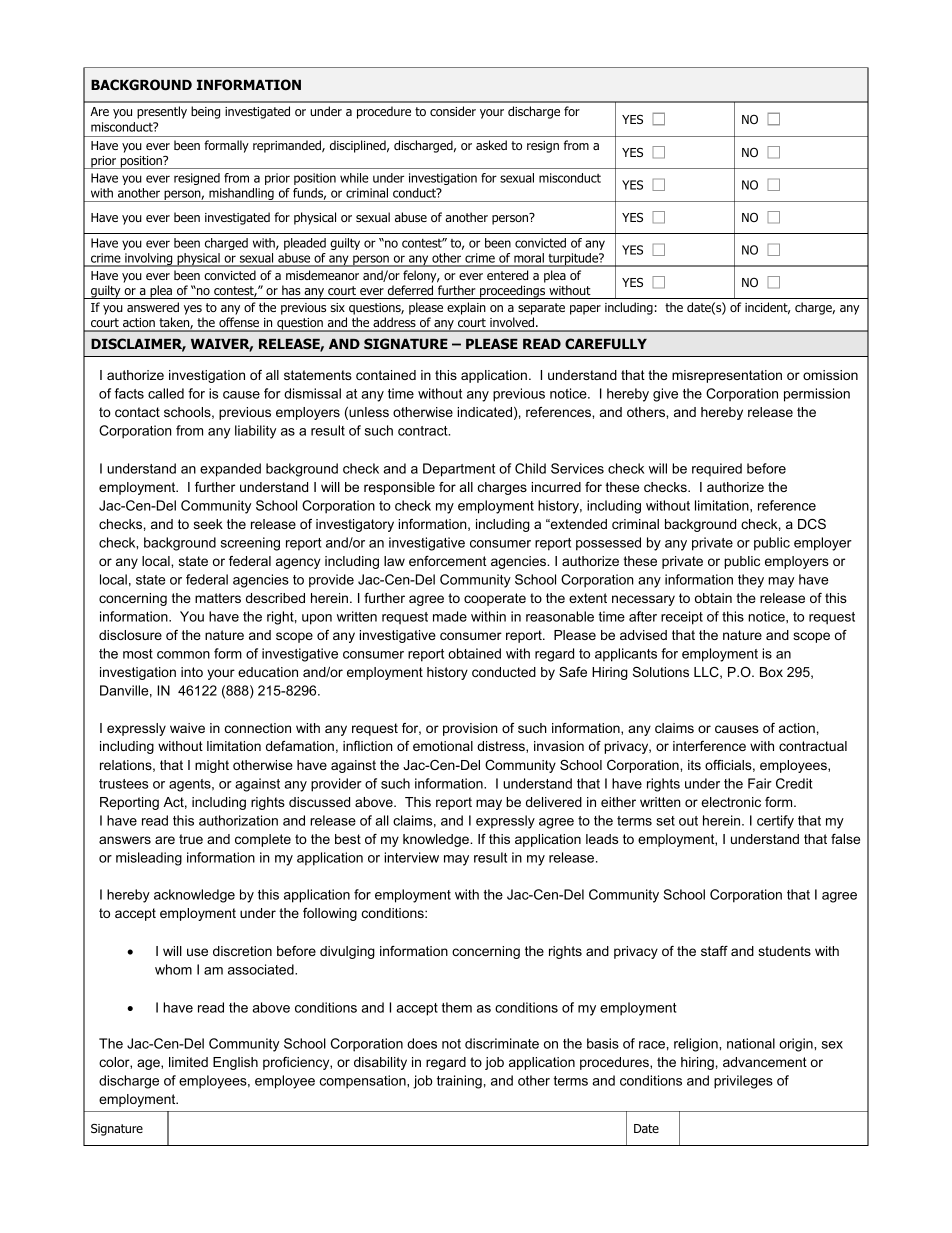 This page has width=952, height=1233. I want to click on limited, so click(188, 1062).
